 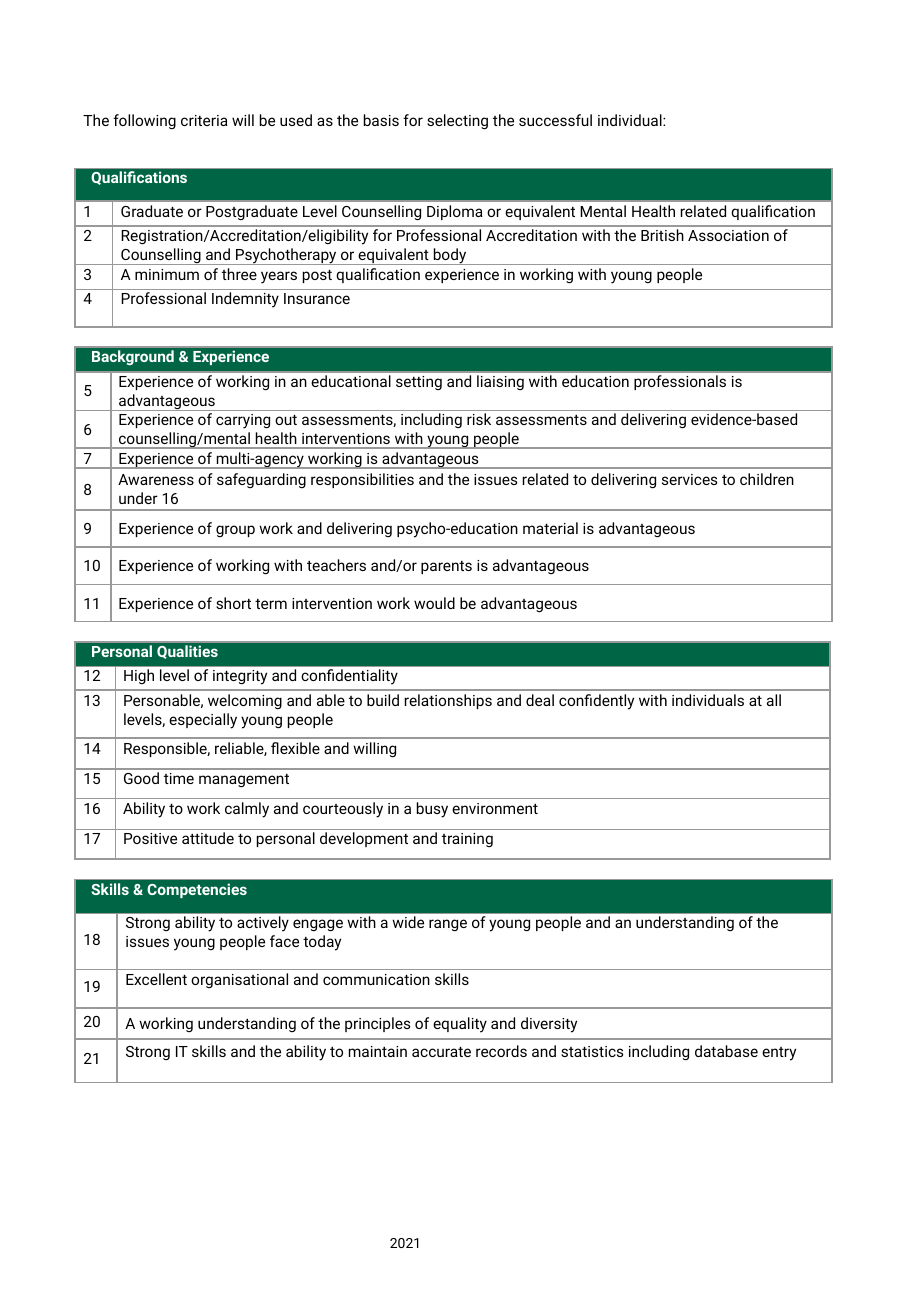 What do you see at coordinates (457, 122) in the page?
I see `selecting` at bounding box center [457, 122].
